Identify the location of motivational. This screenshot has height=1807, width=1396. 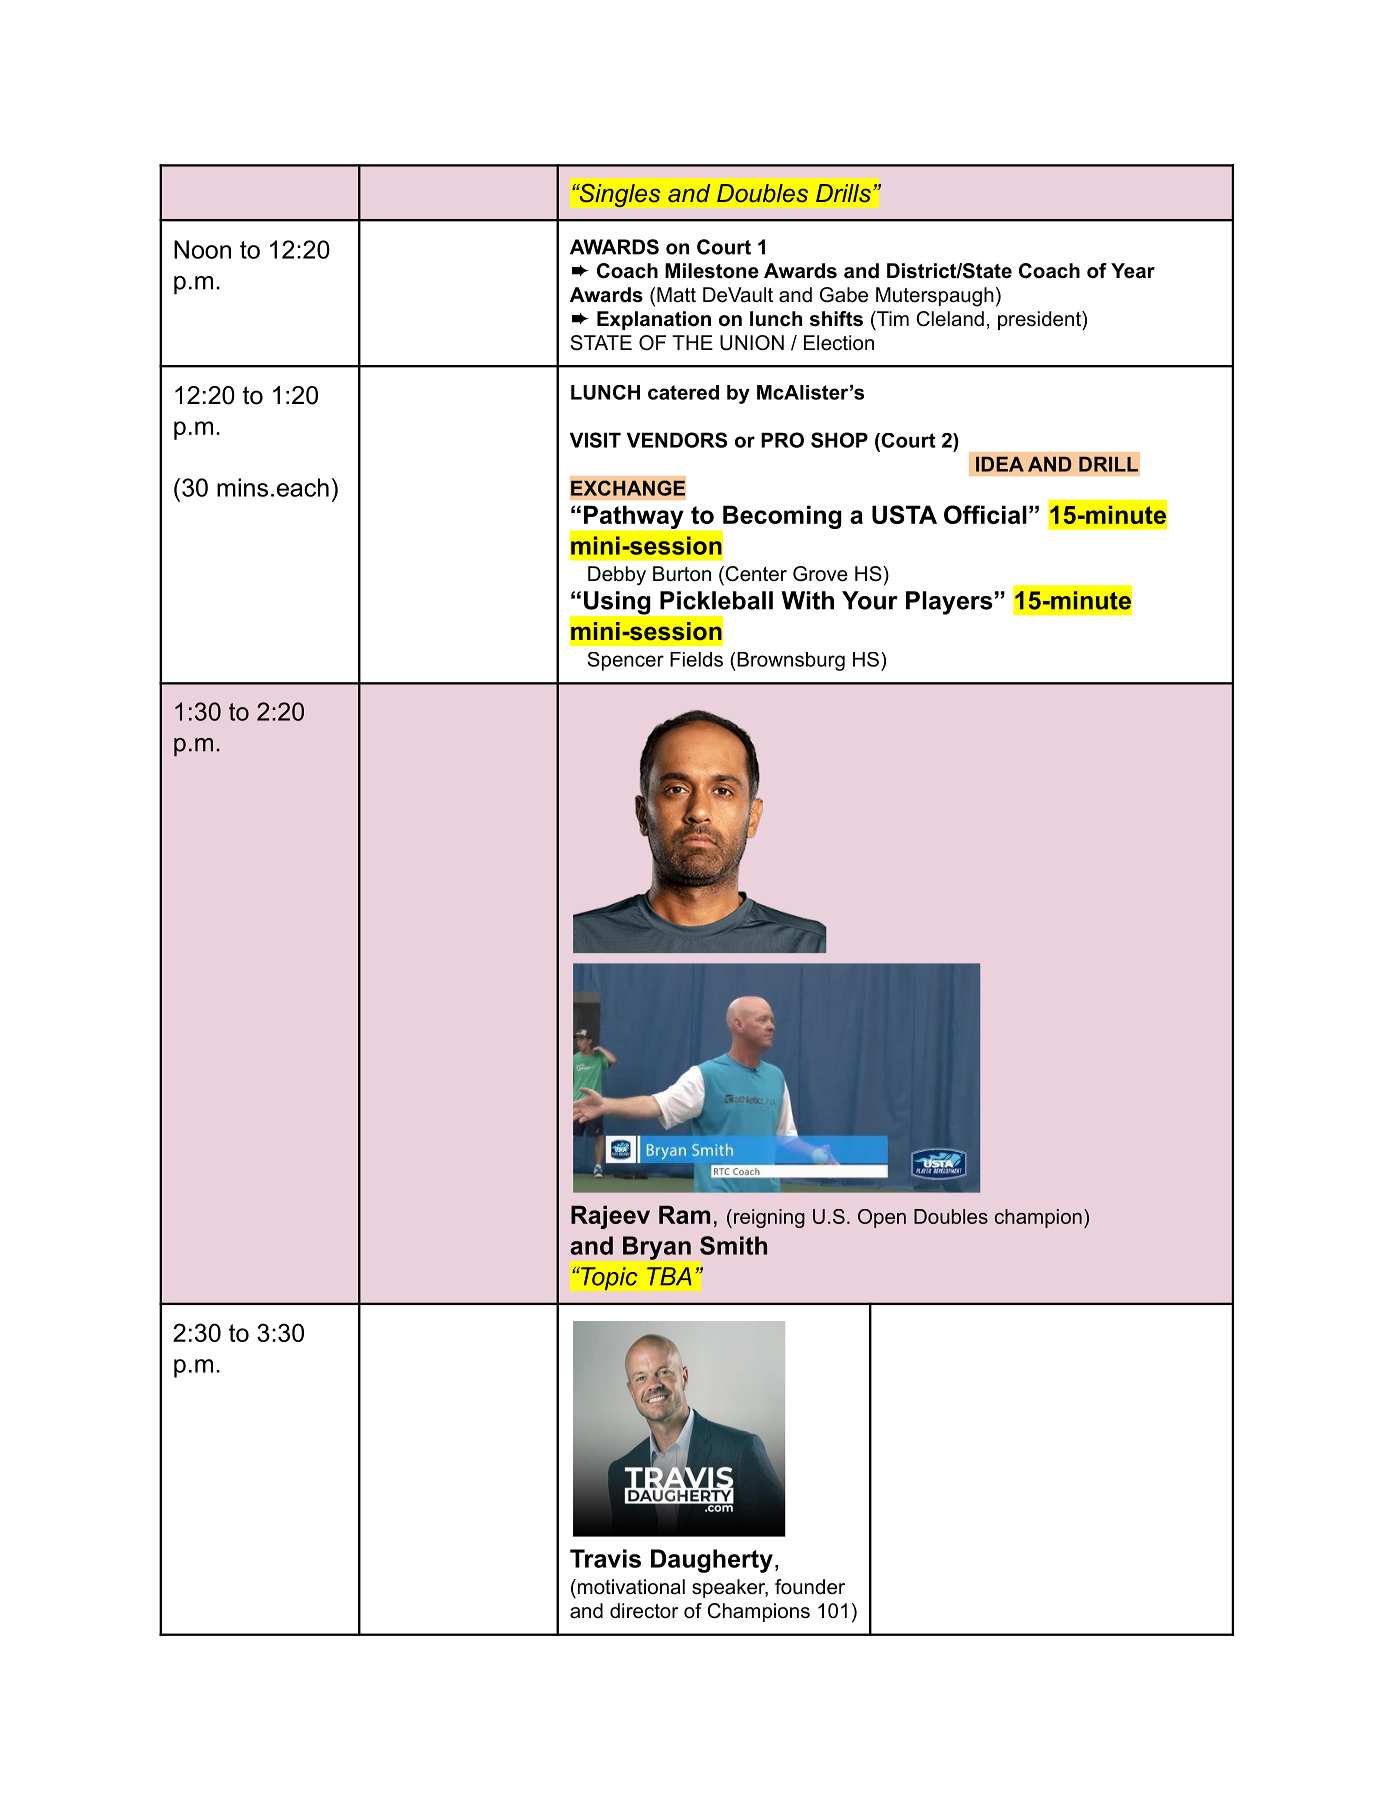
(630, 1587).
